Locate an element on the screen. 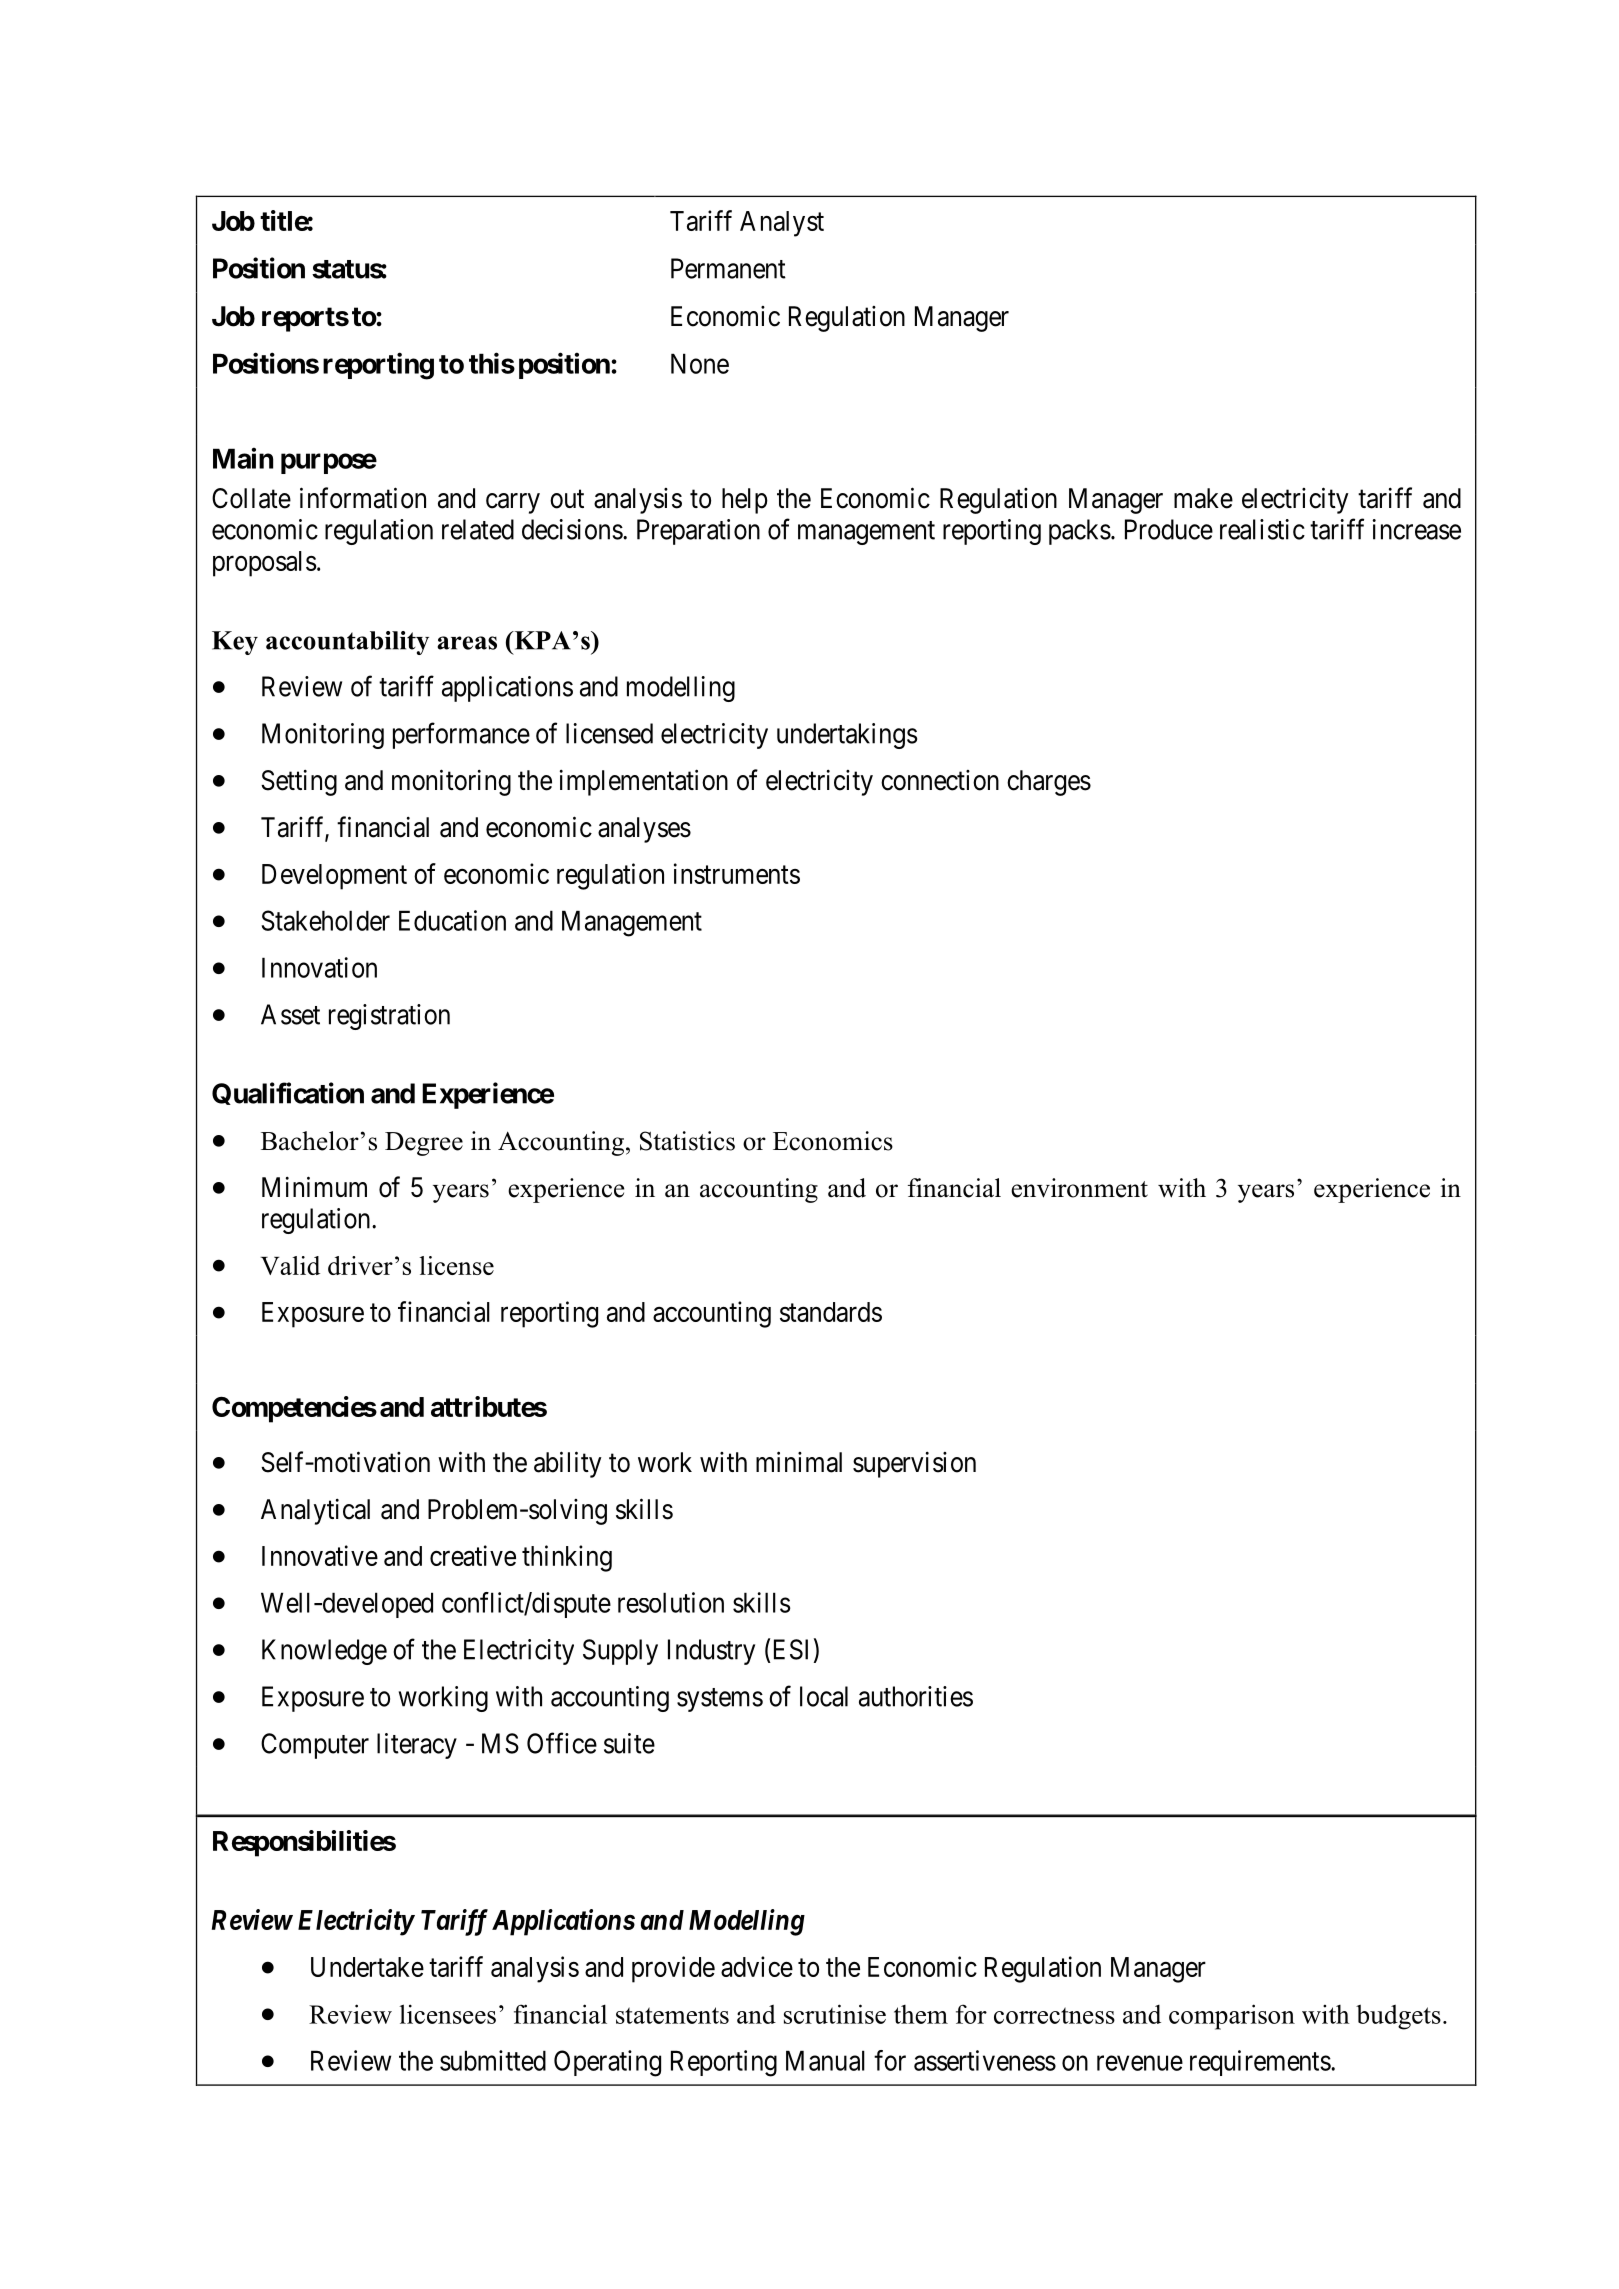  charges is located at coordinates (1049, 783).
